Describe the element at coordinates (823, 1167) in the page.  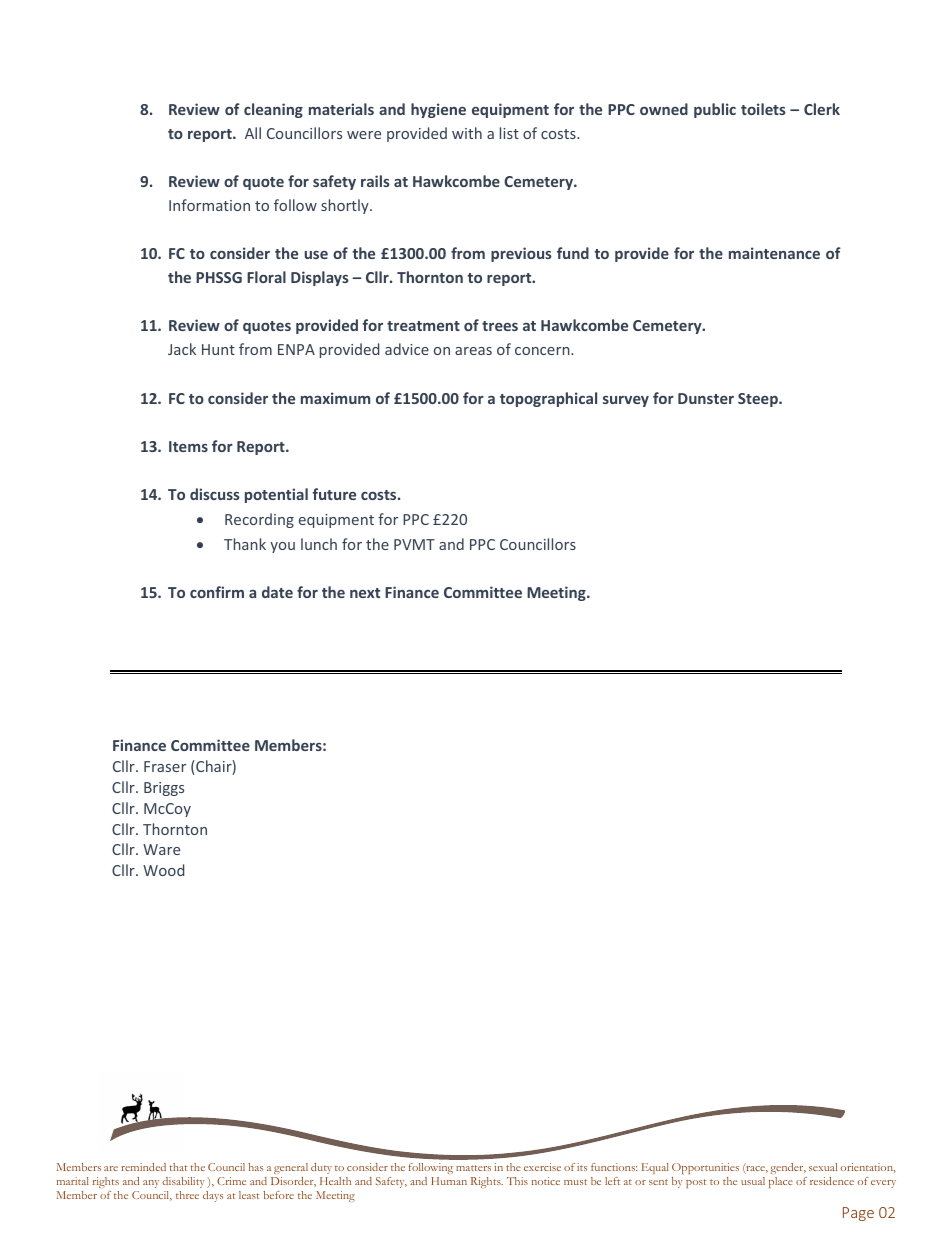
I see `sexual` at that location.
